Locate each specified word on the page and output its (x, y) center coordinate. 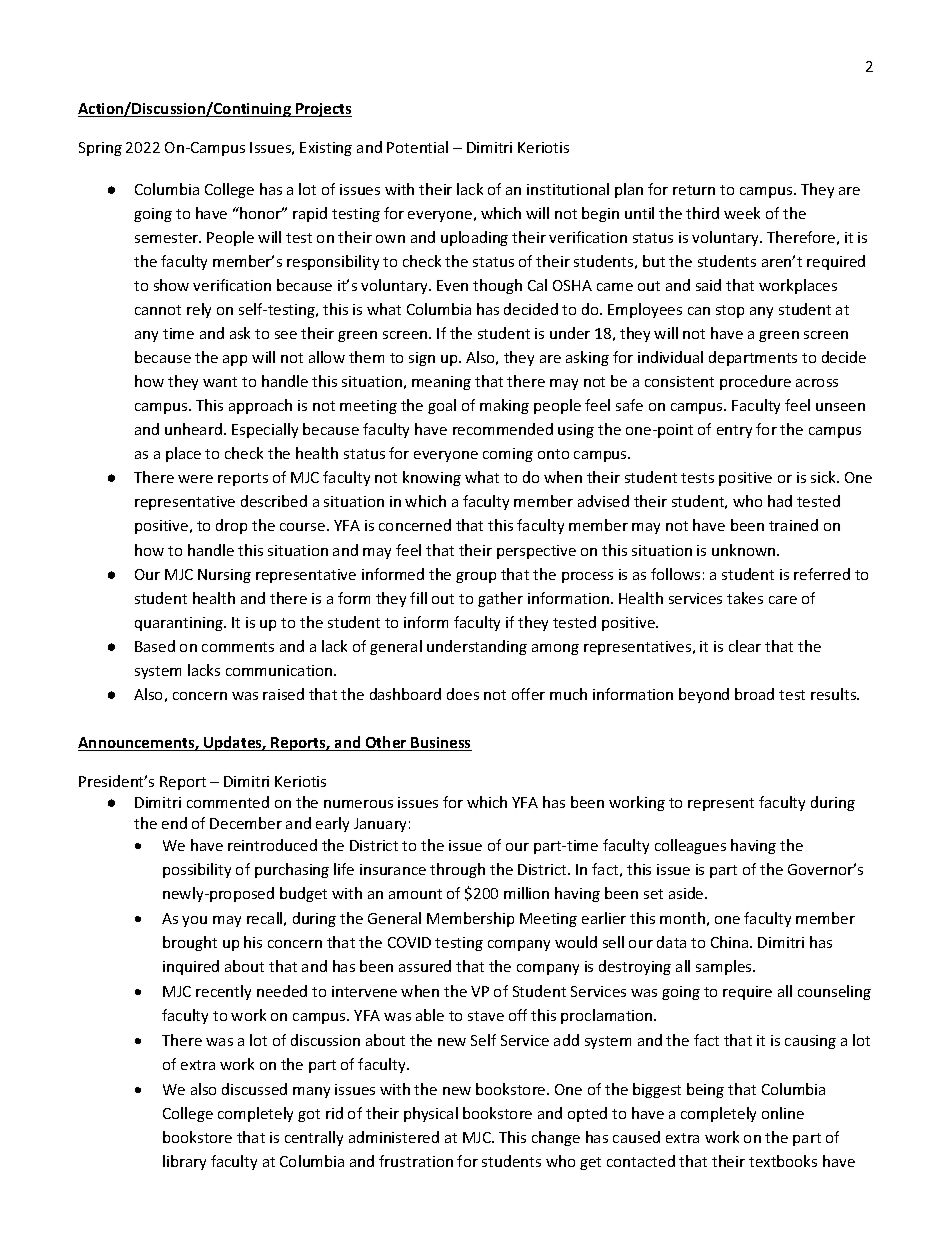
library (184, 1162)
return (694, 190)
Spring (100, 149)
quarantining (180, 624)
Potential (417, 147)
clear (745, 646)
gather (500, 599)
